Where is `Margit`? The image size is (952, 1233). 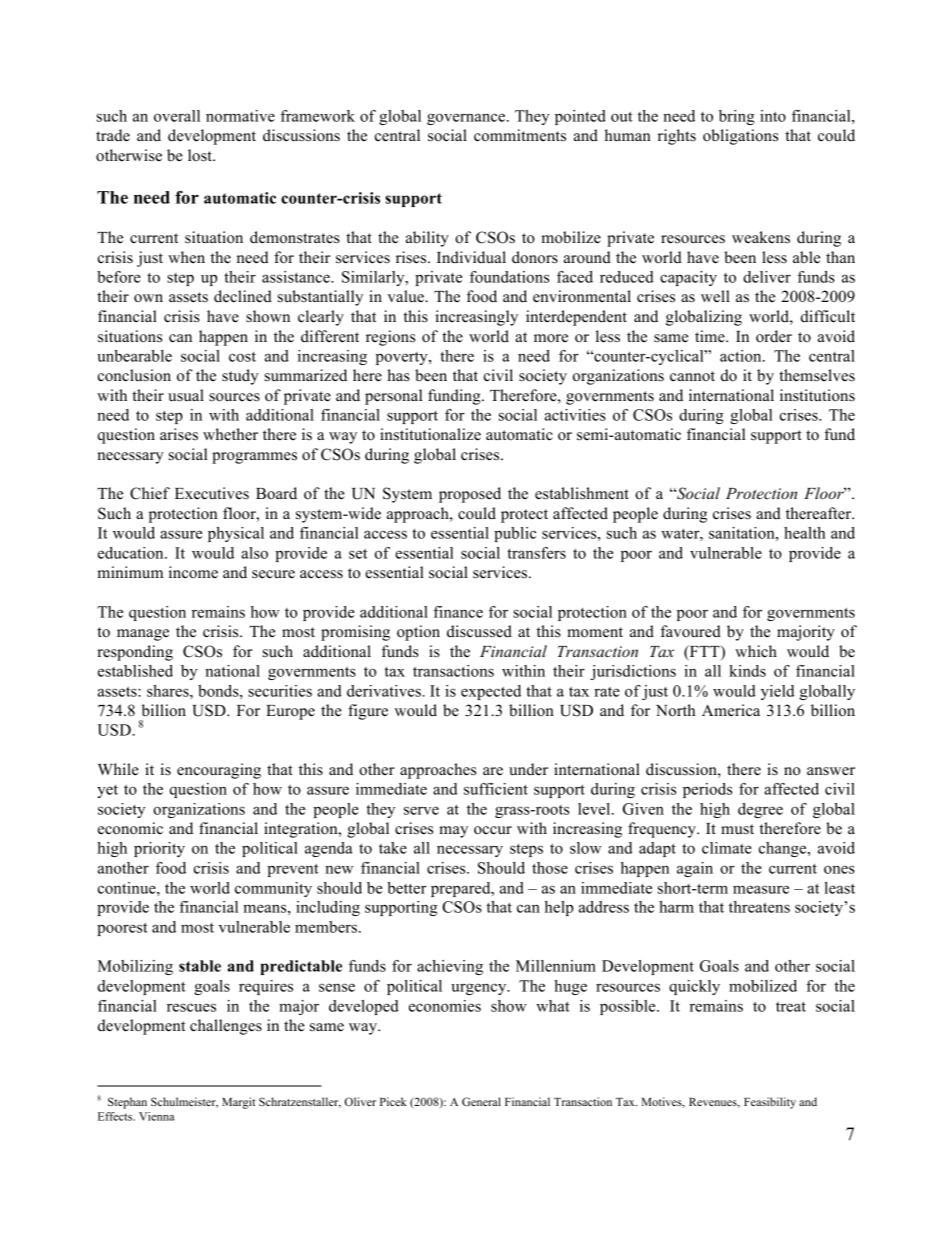 Margit is located at coordinates (238, 1103).
